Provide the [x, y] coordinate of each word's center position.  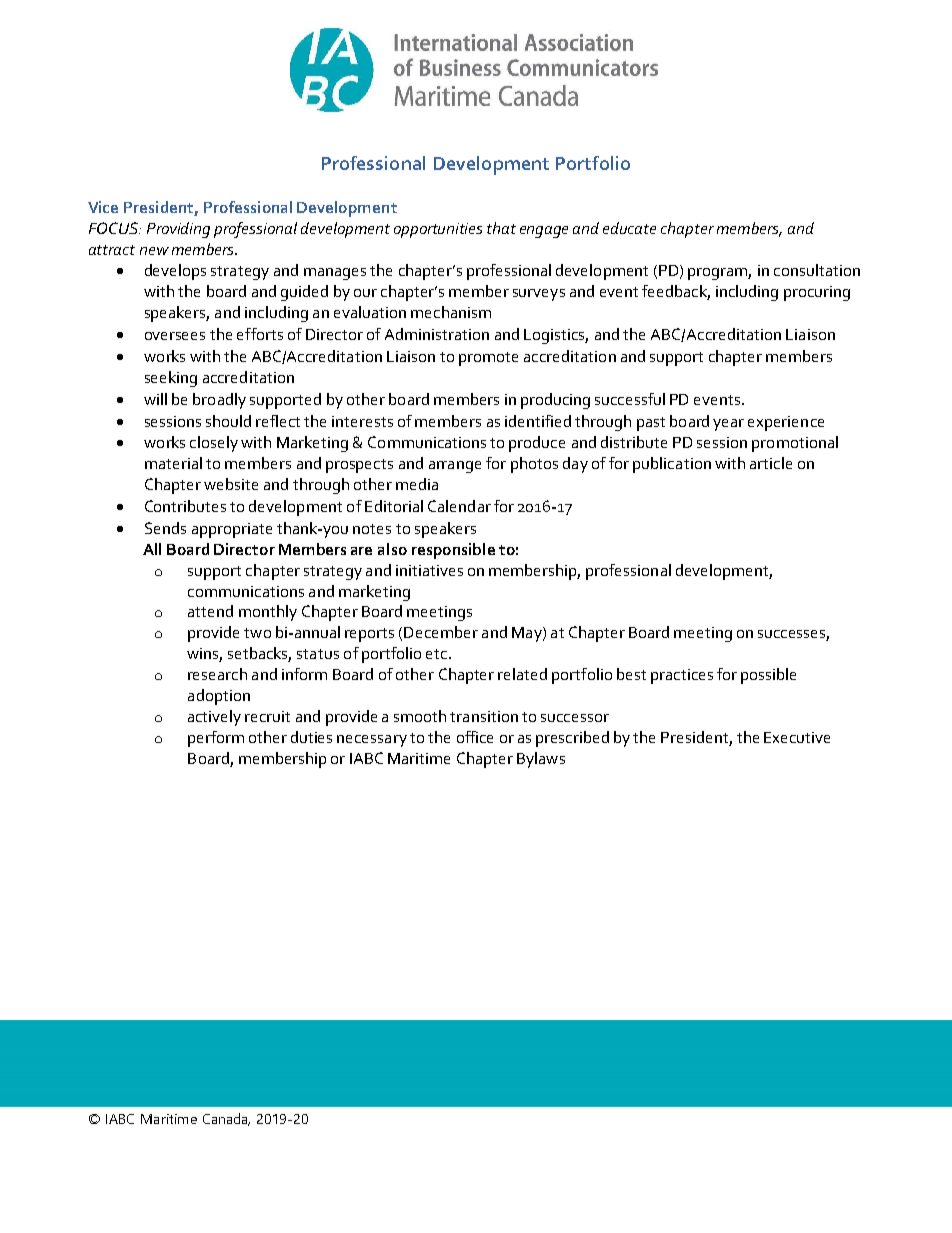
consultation [817, 270]
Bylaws [541, 760]
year [728, 425]
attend [210, 611]
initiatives [429, 570]
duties [311, 737]
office [475, 737]
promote [488, 359]
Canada [226, 1119]
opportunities [438, 230]
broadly [219, 401]
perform [216, 739]
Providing [178, 230]
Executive [797, 737]
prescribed [572, 739]
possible [768, 676]
